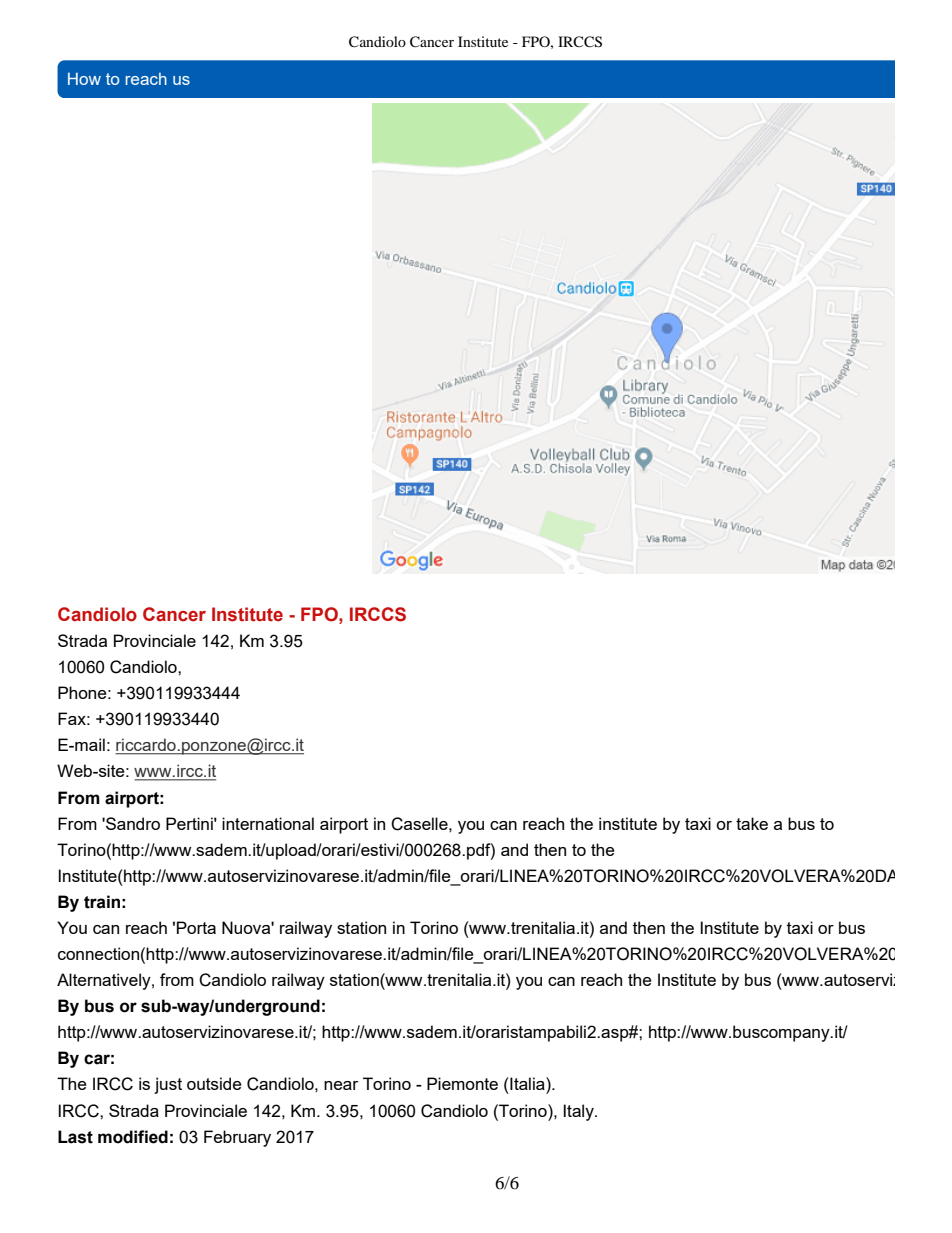  Describe the element at coordinates (196, 927) in the document. I see `Porta` at that location.
